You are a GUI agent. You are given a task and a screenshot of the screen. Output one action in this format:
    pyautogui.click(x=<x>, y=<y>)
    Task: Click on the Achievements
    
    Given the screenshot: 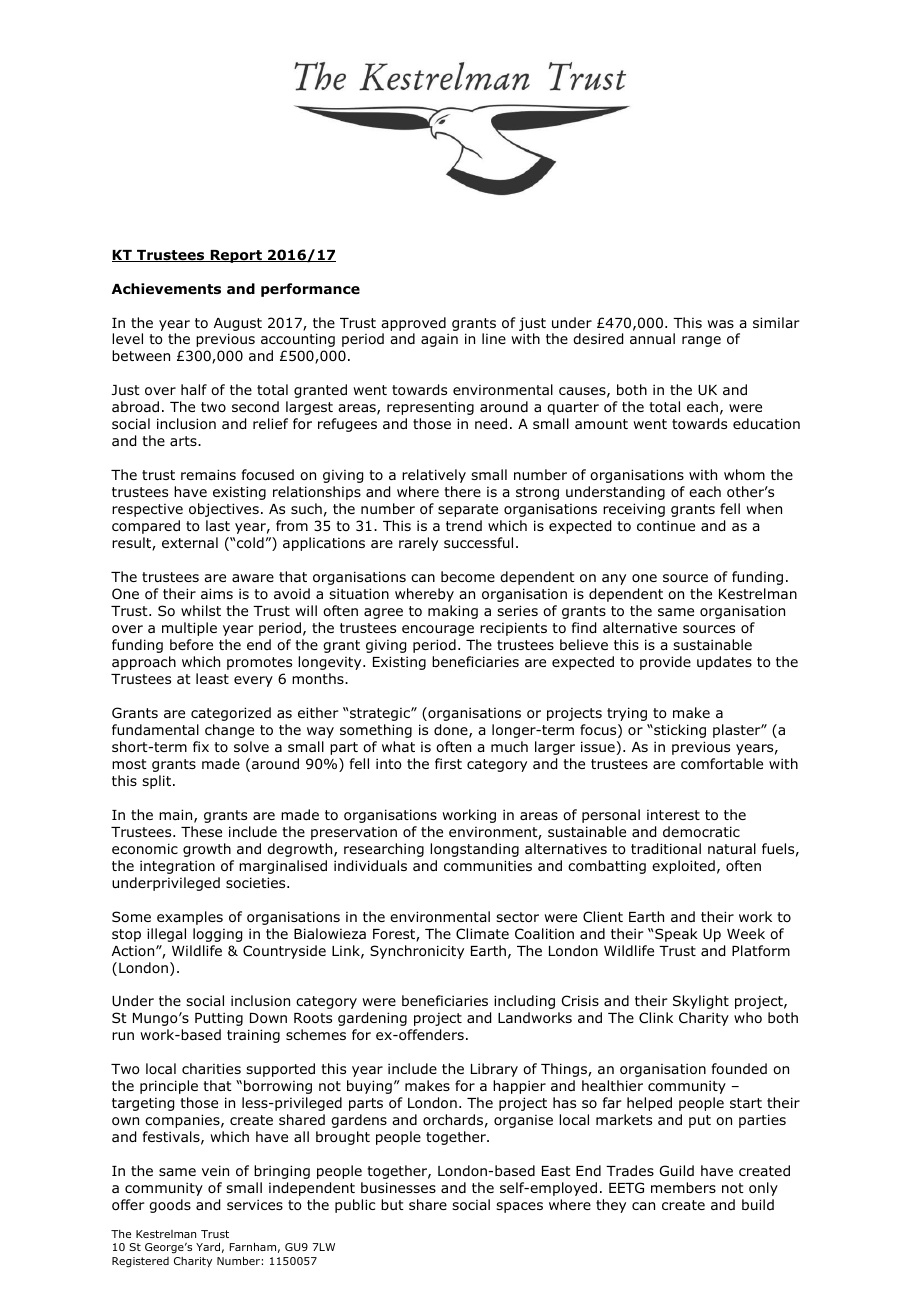 What is the action you would take?
    pyautogui.click(x=166, y=288)
